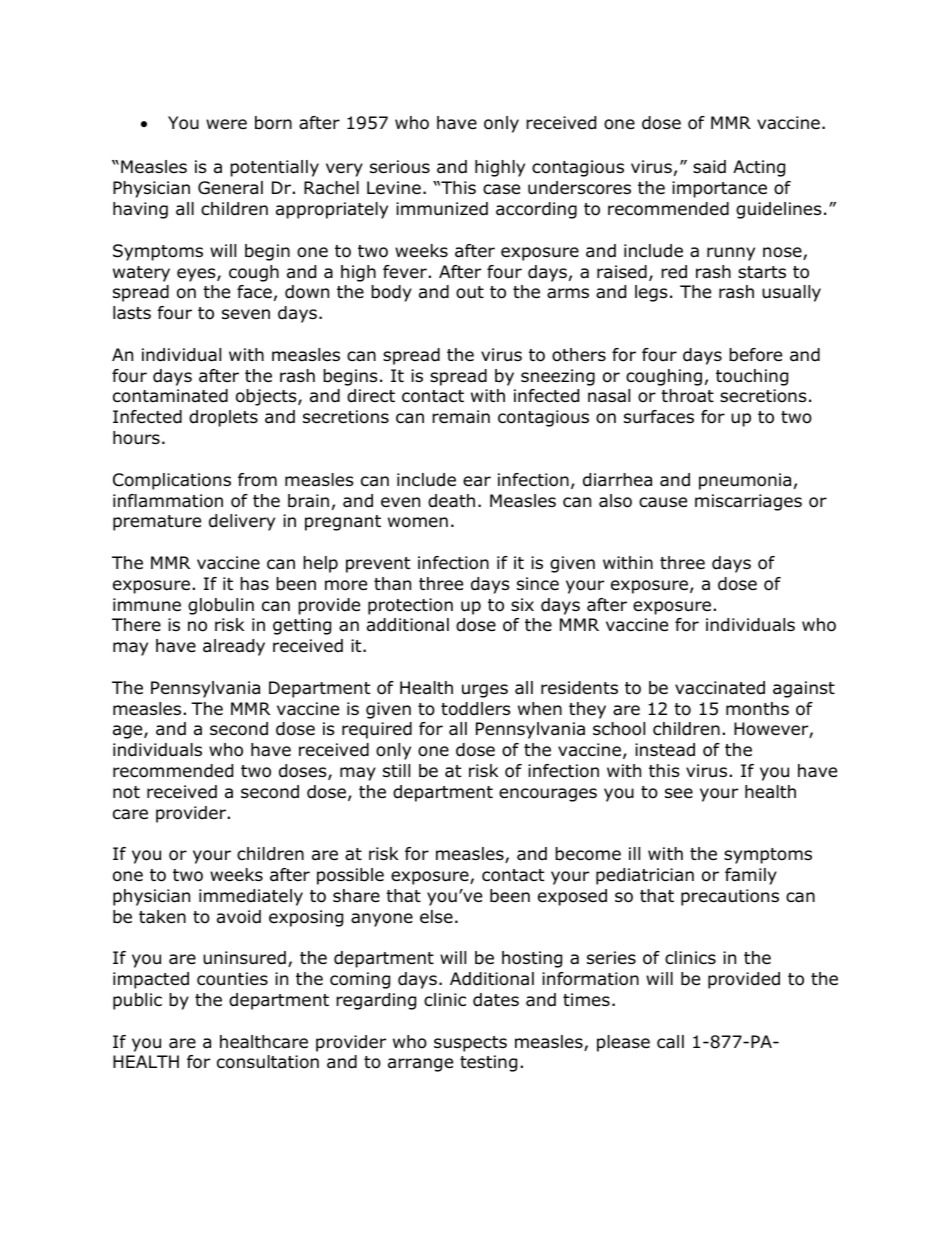  Describe the element at coordinates (226, 124) in the page. I see `were` at that location.
